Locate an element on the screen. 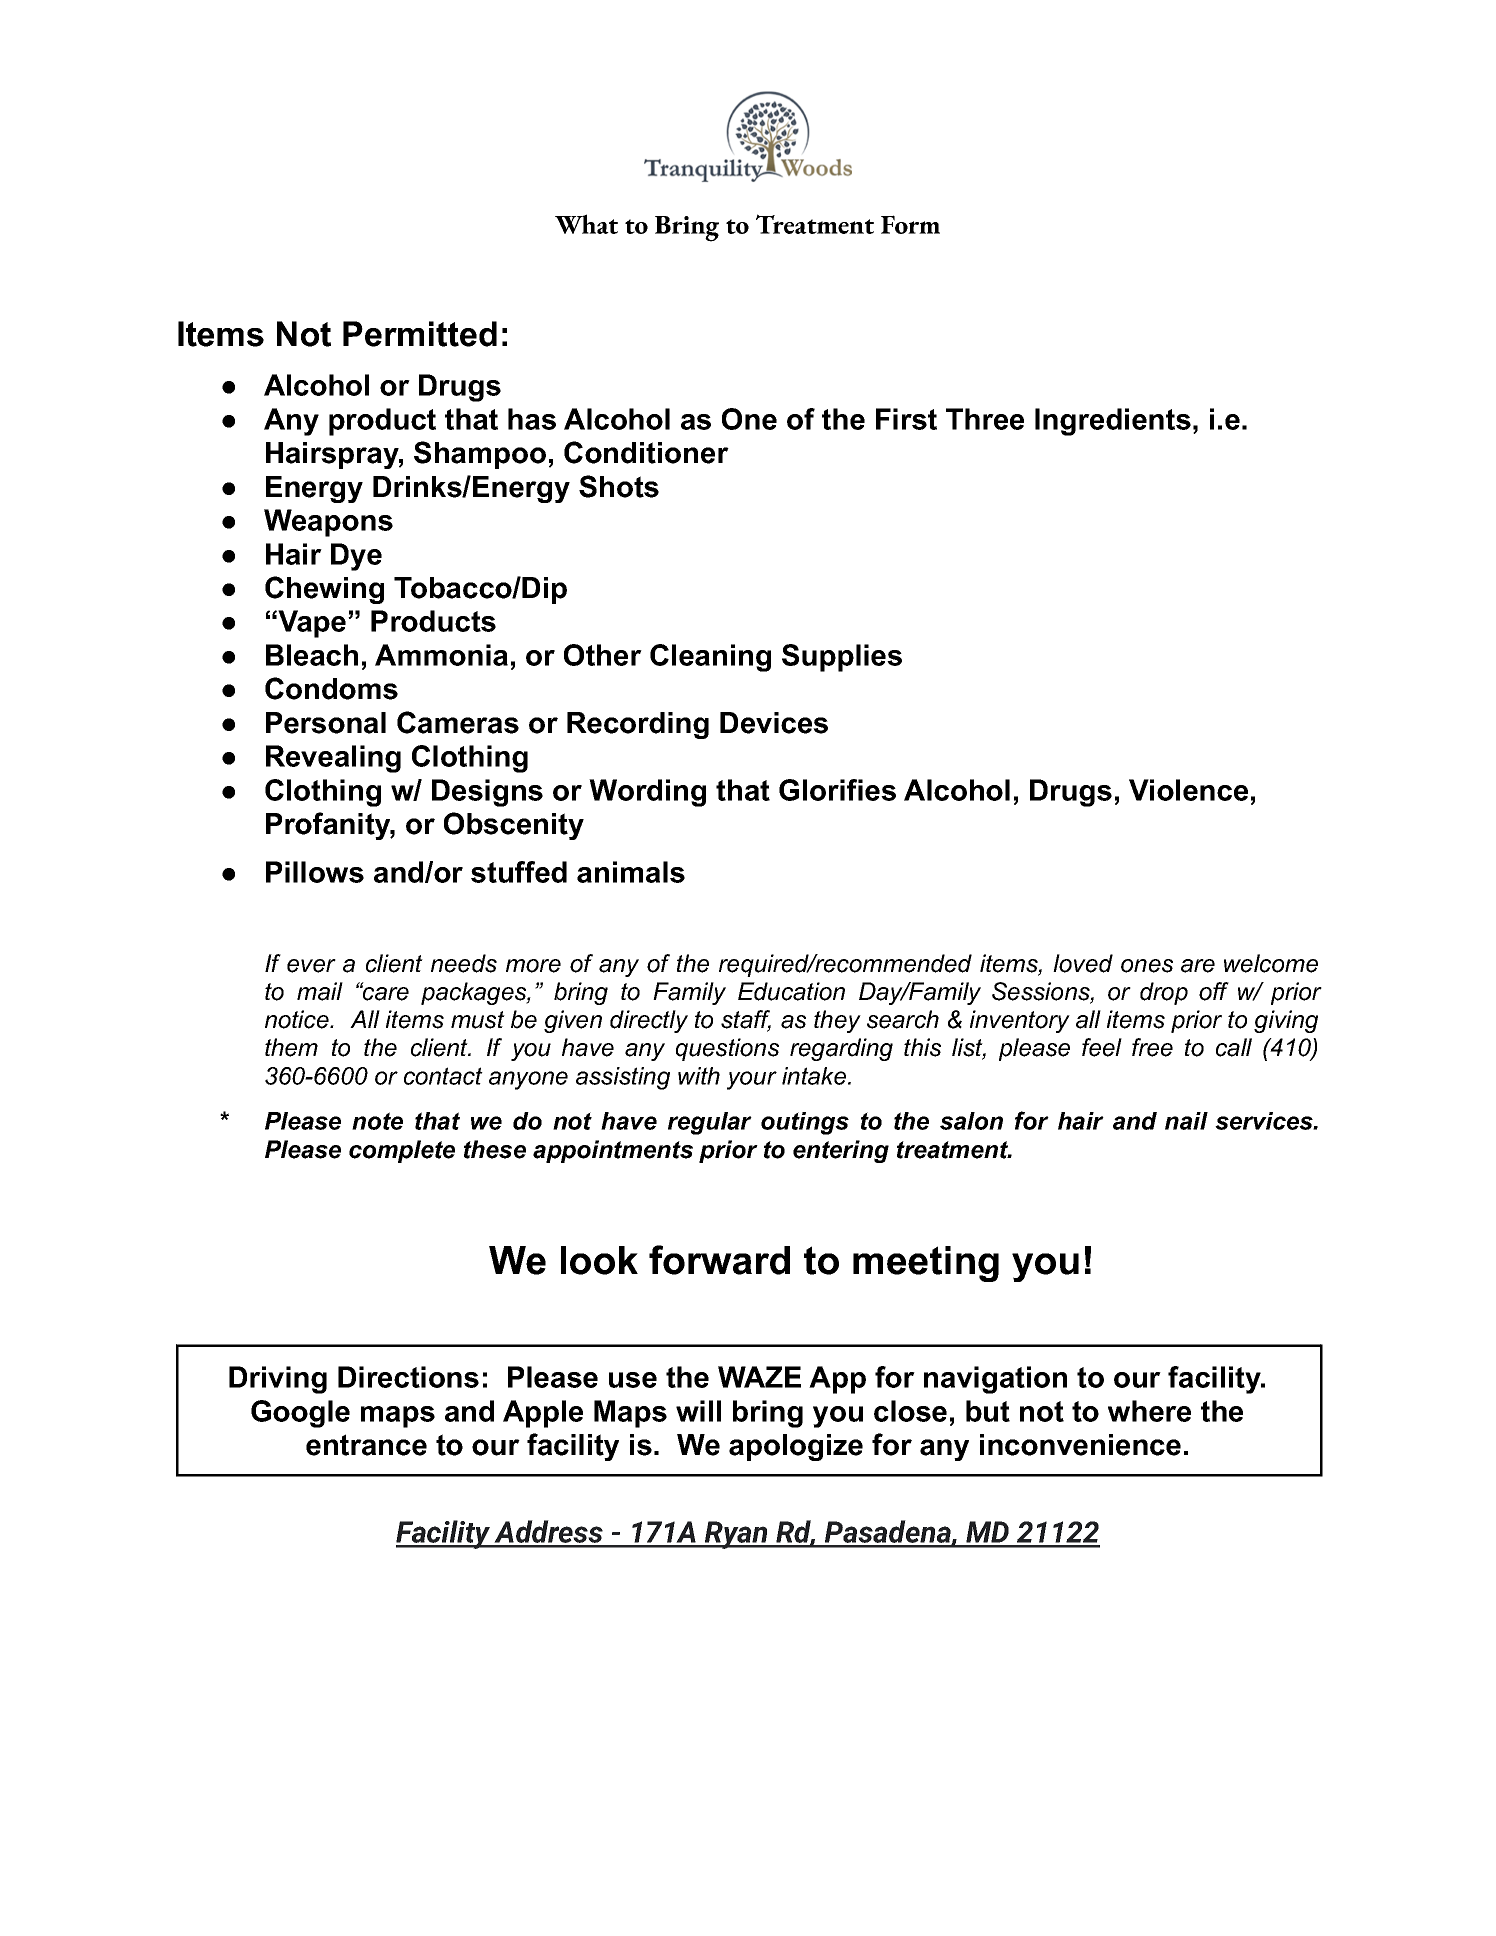 The height and width of the screenshot is (1936, 1496). complete is located at coordinates (402, 1151).
